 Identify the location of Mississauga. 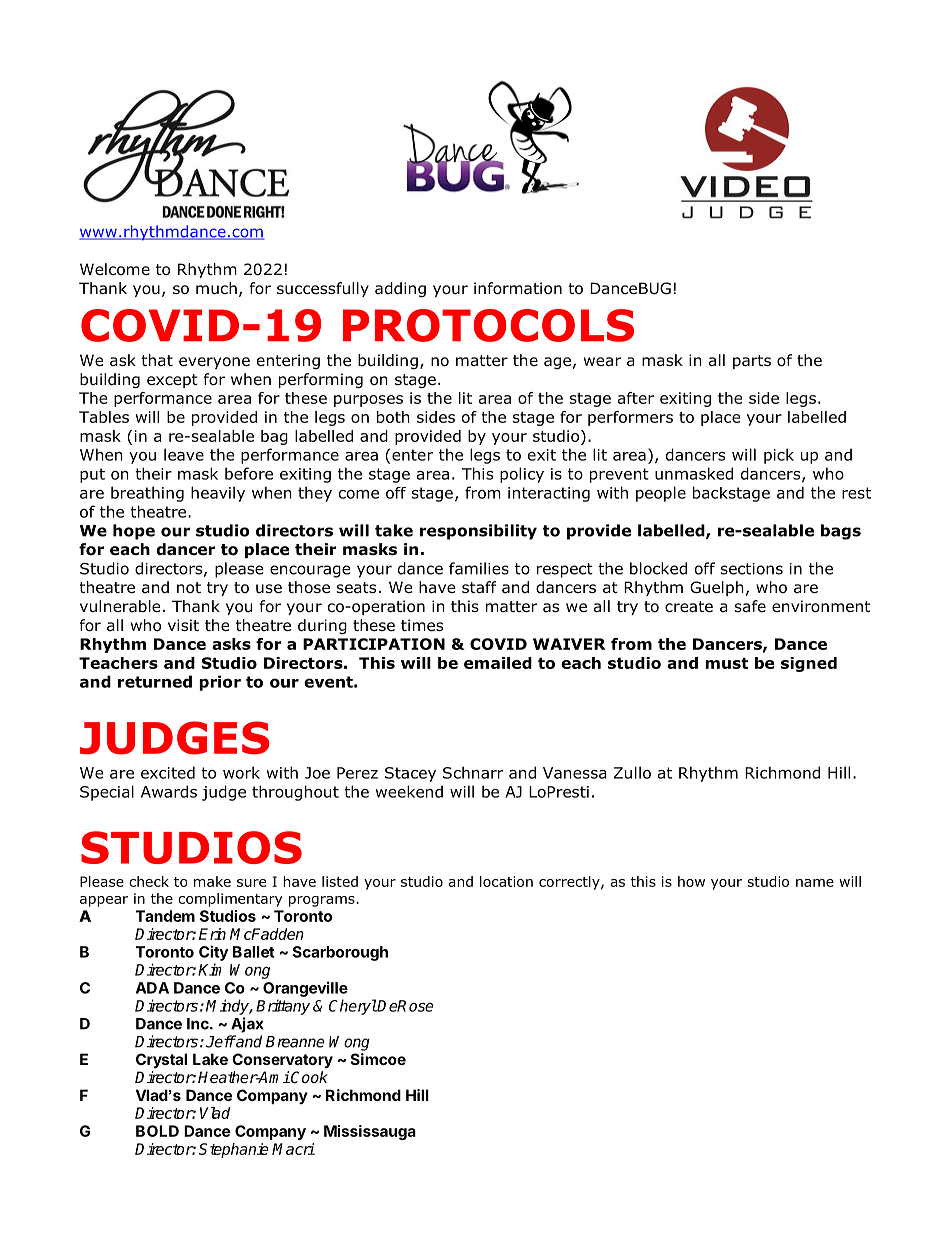
(370, 1132).
